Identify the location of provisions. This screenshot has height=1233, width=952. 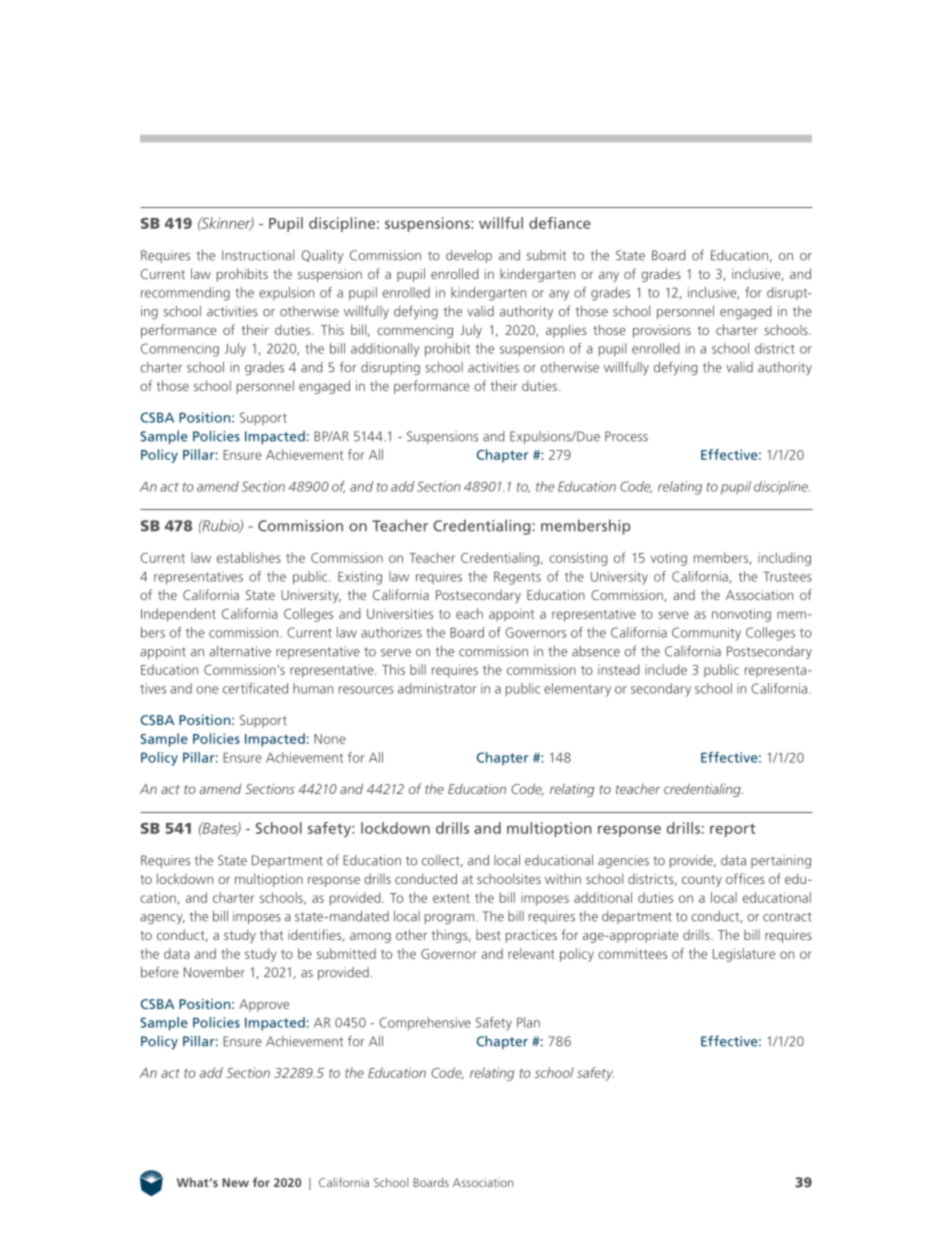
(662, 331).
